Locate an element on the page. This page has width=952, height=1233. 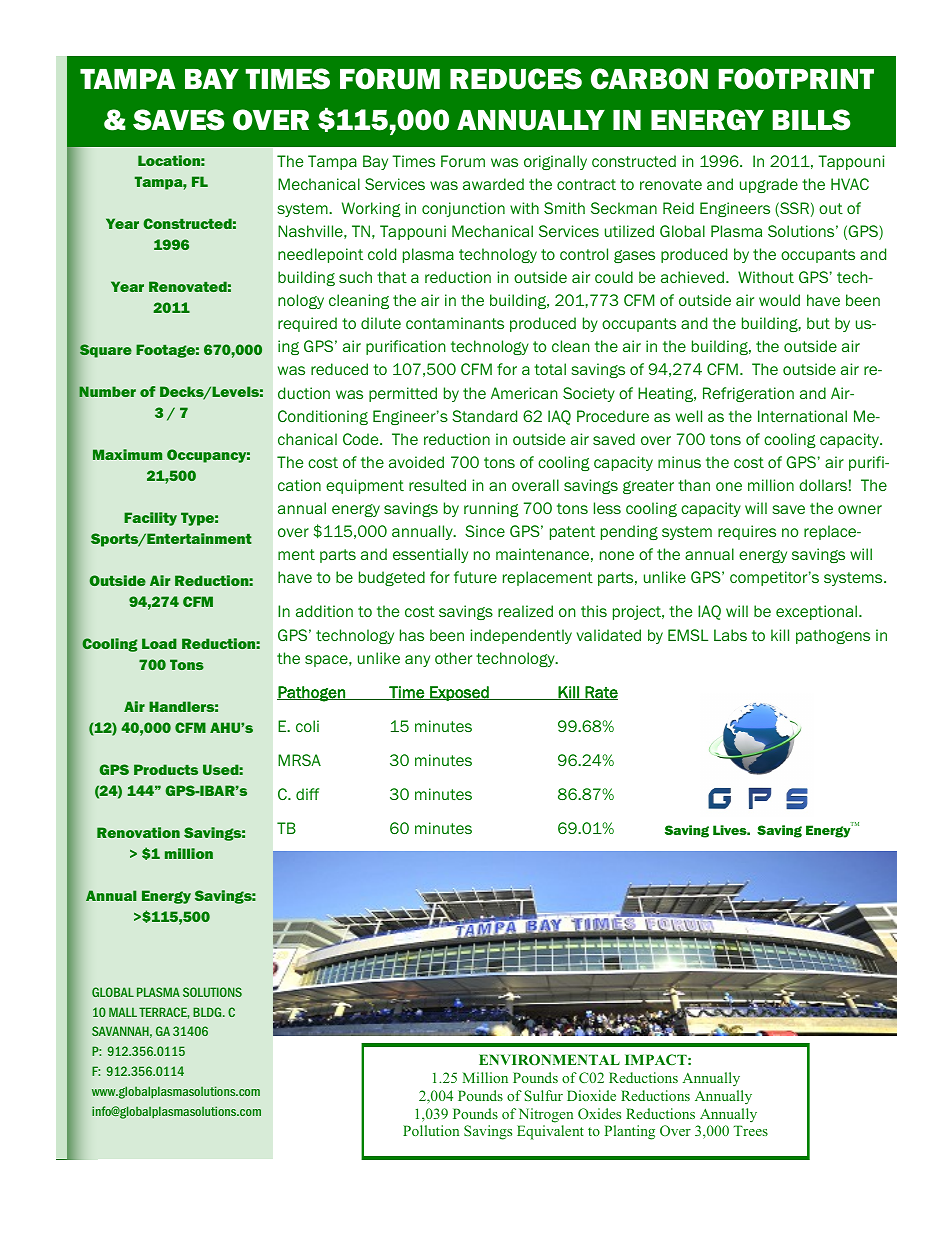
REDUCES is located at coordinates (516, 79).
